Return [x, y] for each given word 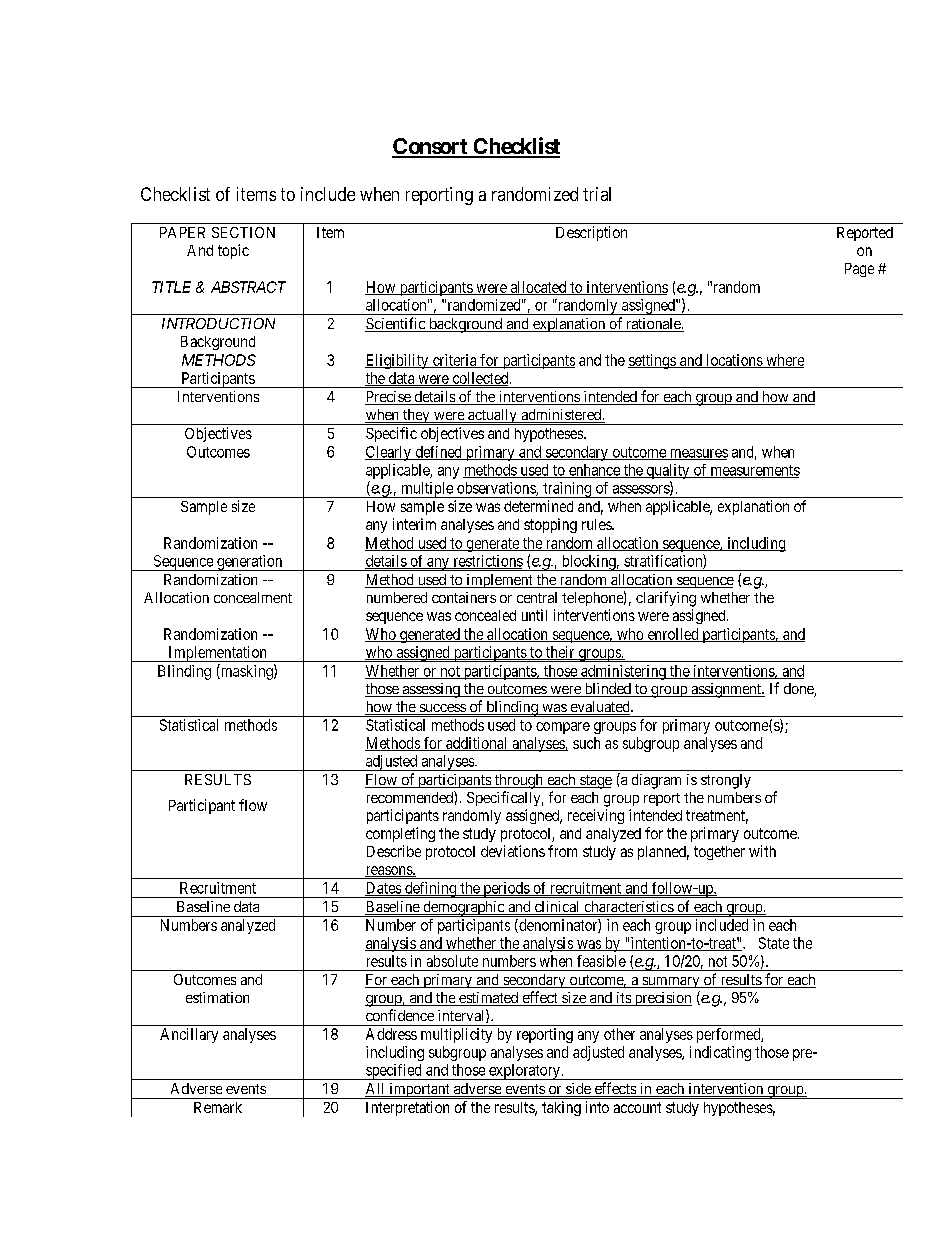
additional [477, 744]
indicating [720, 1053]
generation [250, 563]
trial [597, 194]
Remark [218, 1107]
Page [859, 270]
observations [497, 489]
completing [400, 834]
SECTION [243, 232]
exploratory [524, 1072]
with [762, 851]
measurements [754, 471]
